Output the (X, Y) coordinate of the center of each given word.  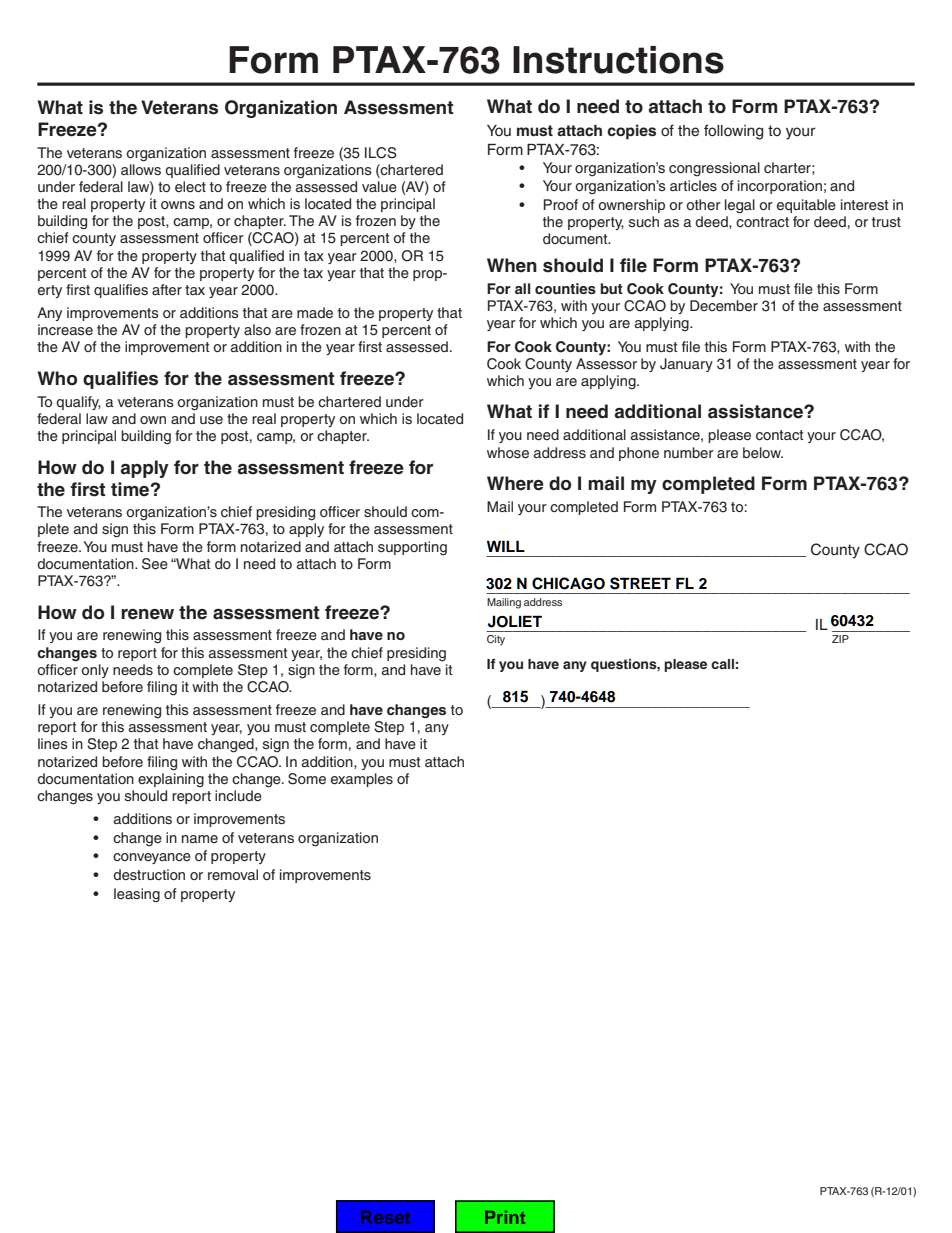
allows (141, 169)
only (95, 671)
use (211, 420)
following (734, 132)
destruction (149, 874)
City (496, 640)
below (763, 452)
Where (515, 483)
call (722, 664)
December (724, 306)
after (167, 290)
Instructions (618, 60)
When (512, 265)
